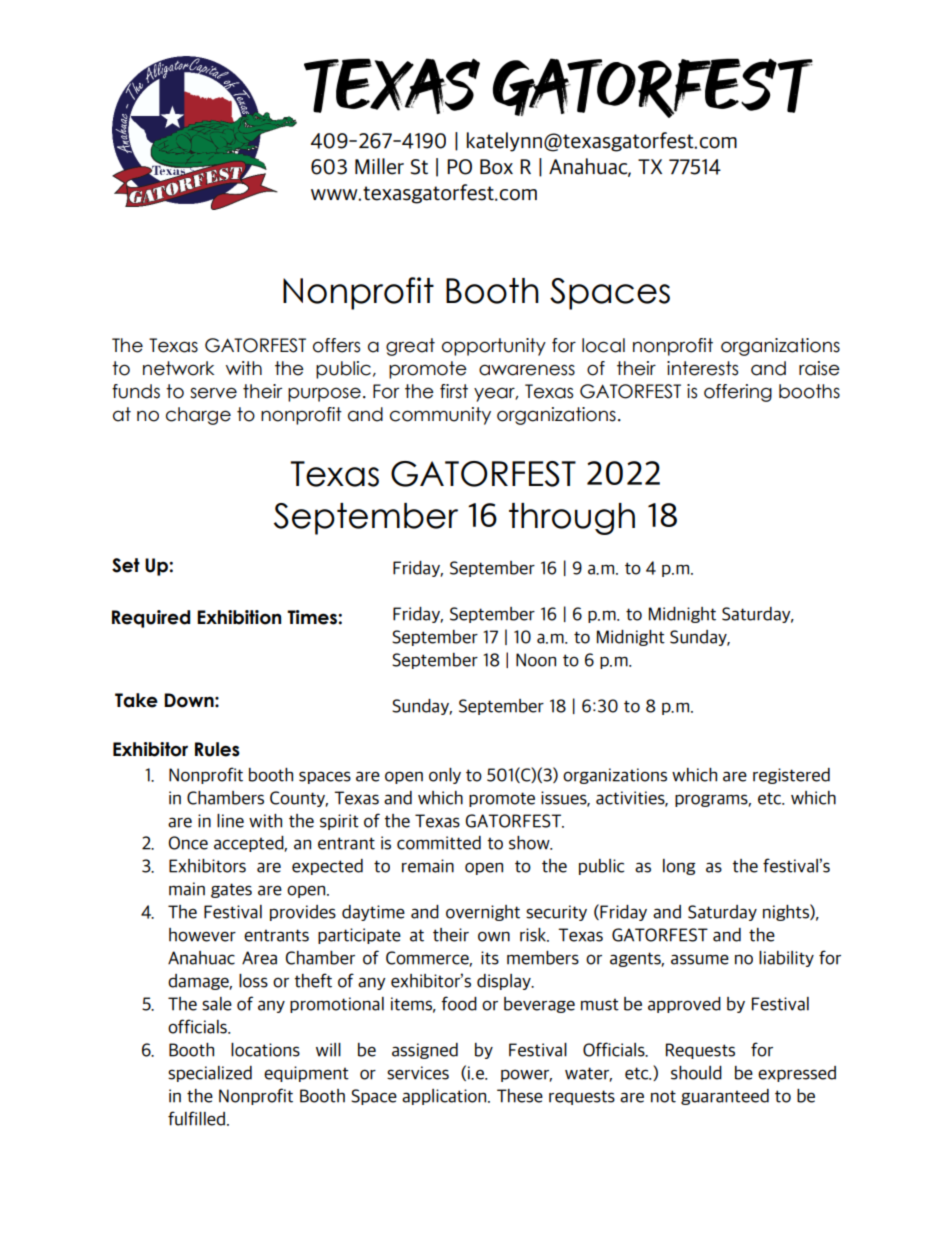 This screenshot has width=952, height=1233. Describe the element at coordinates (210, 1074) in the screenshot. I see `specialized` at that location.
